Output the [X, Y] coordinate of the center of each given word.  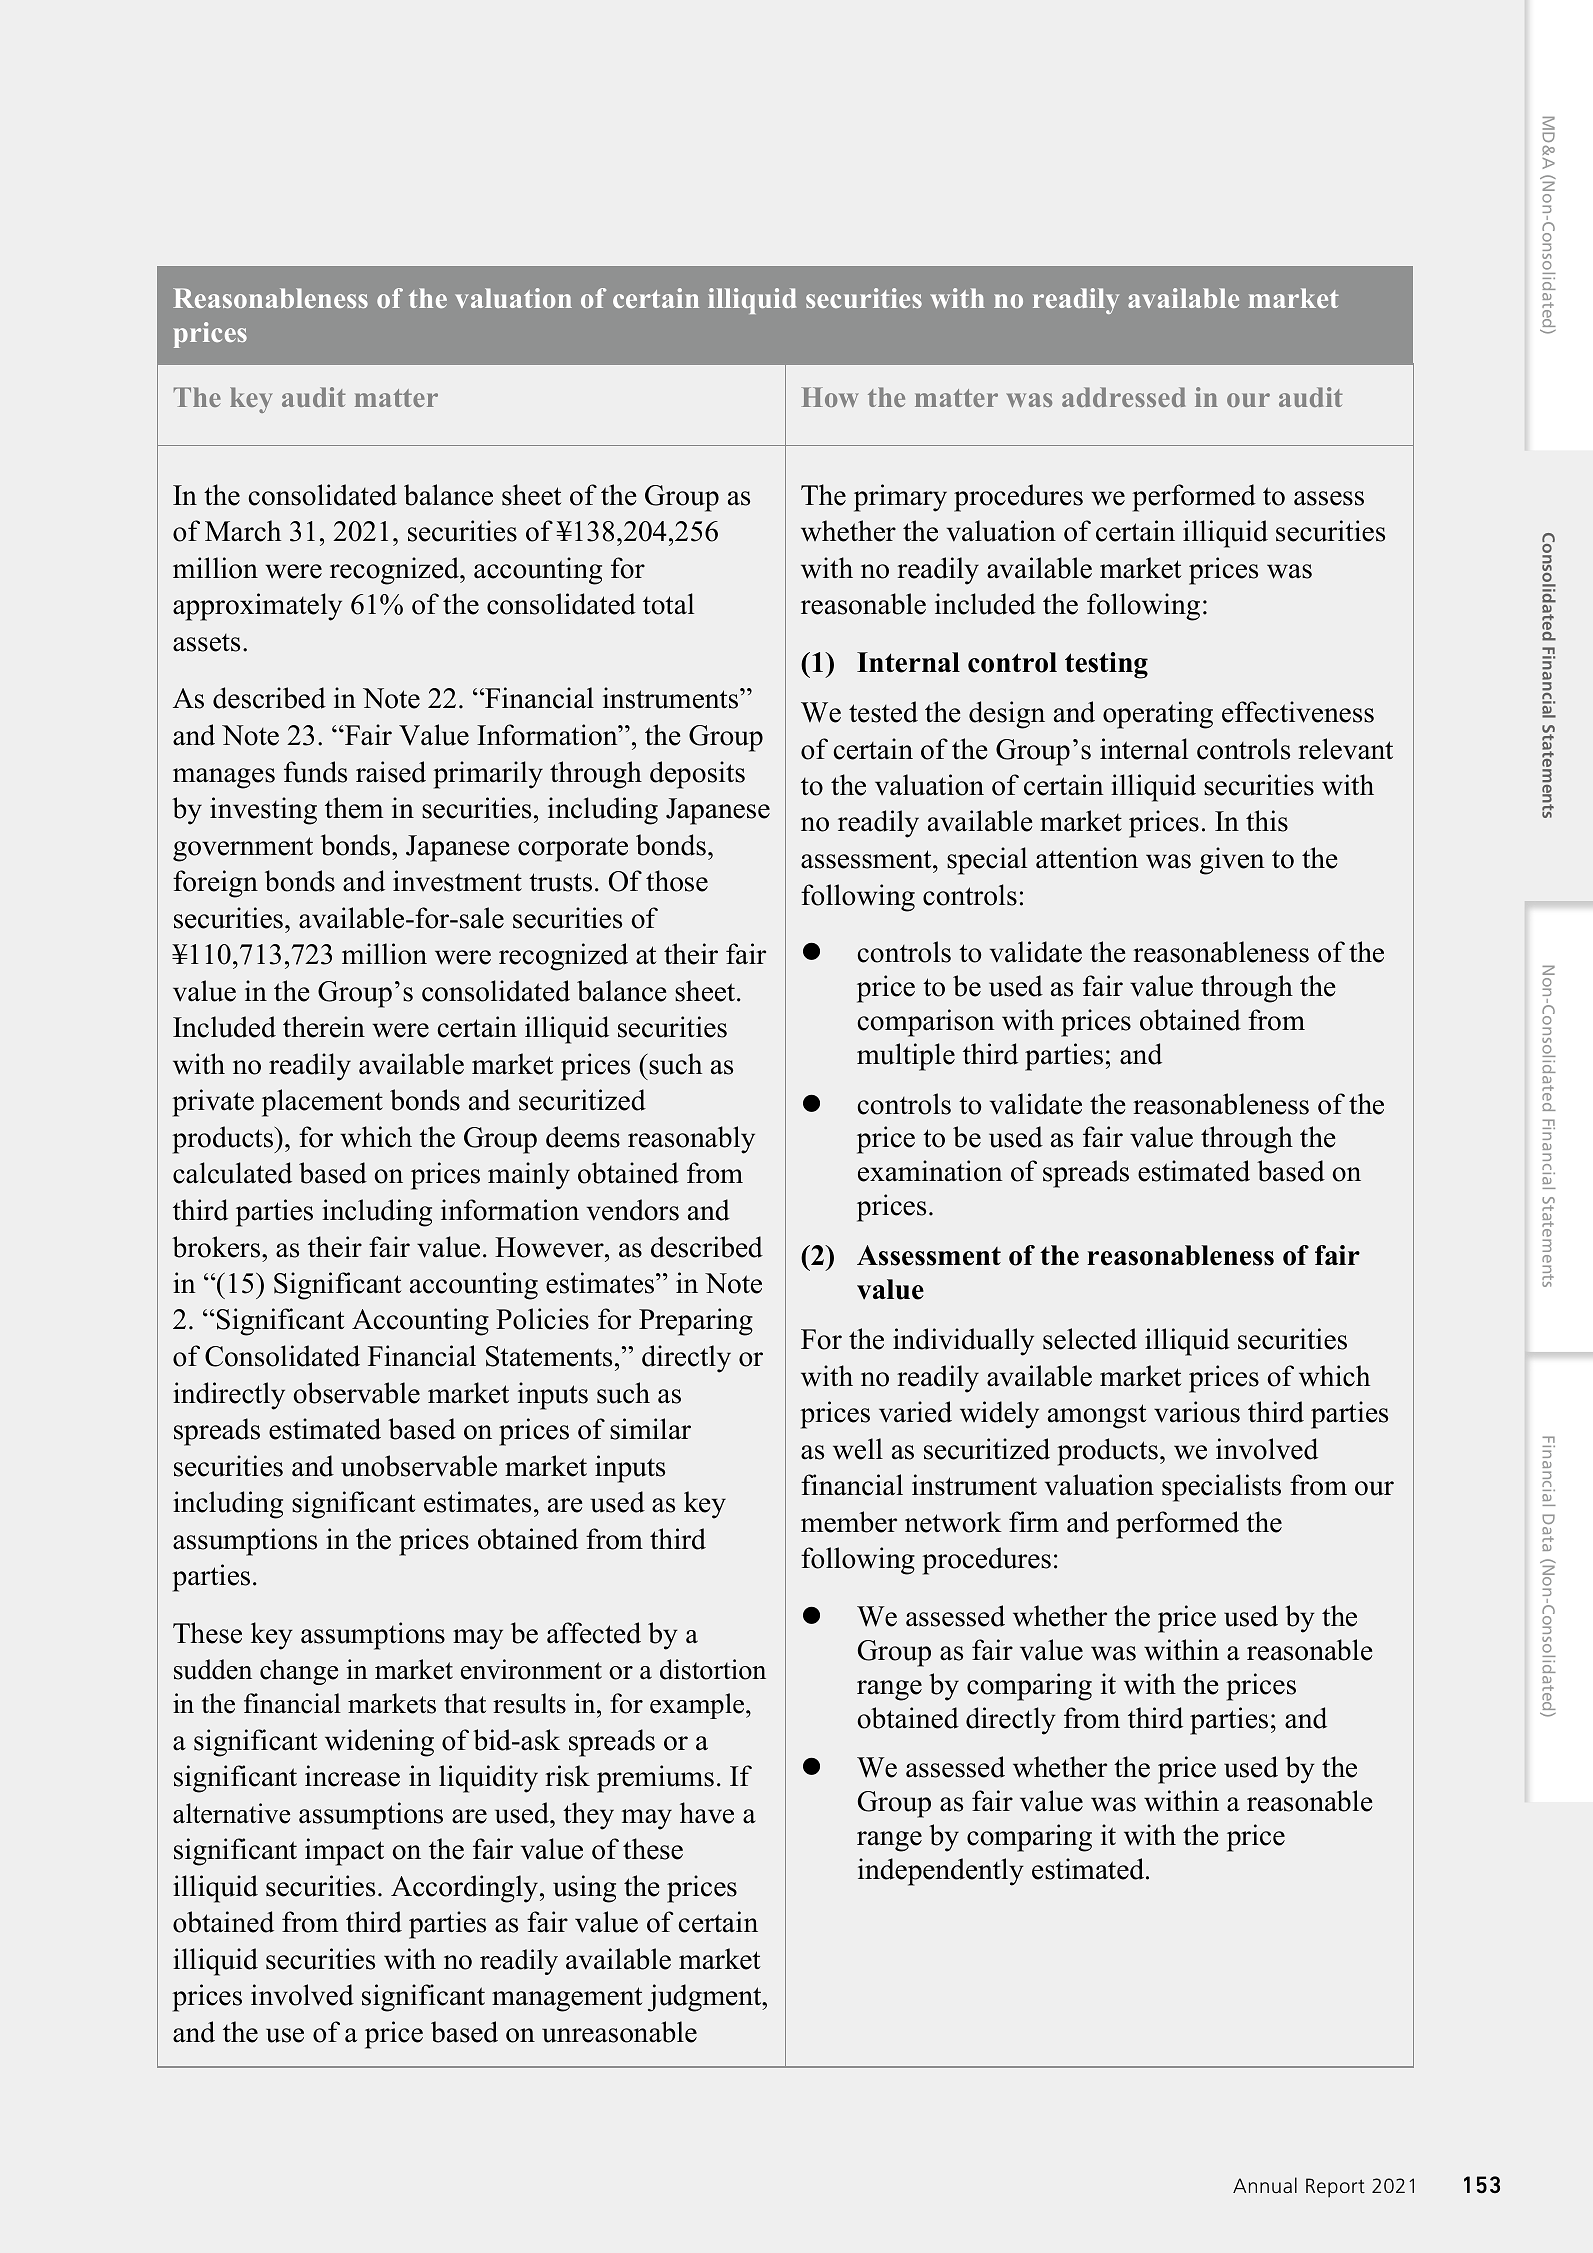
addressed [1123, 397]
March [243, 531]
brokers [217, 1247]
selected [1090, 1339]
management [567, 1999]
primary [900, 498]
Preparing [696, 1322]
